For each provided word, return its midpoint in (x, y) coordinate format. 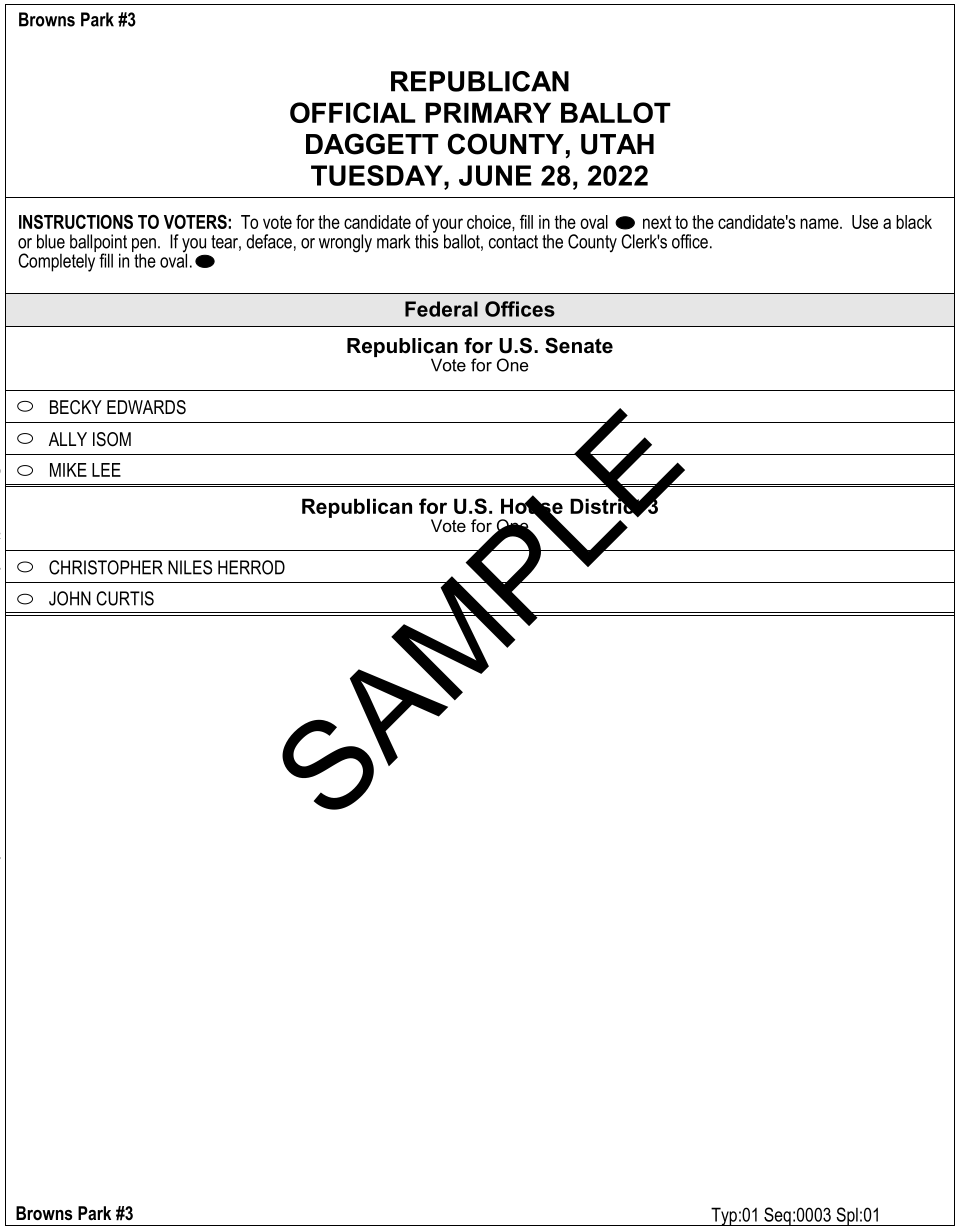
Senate (579, 345)
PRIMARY (488, 112)
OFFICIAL (352, 112)
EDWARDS (146, 407)
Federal (441, 309)
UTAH (617, 144)
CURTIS (125, 598)
